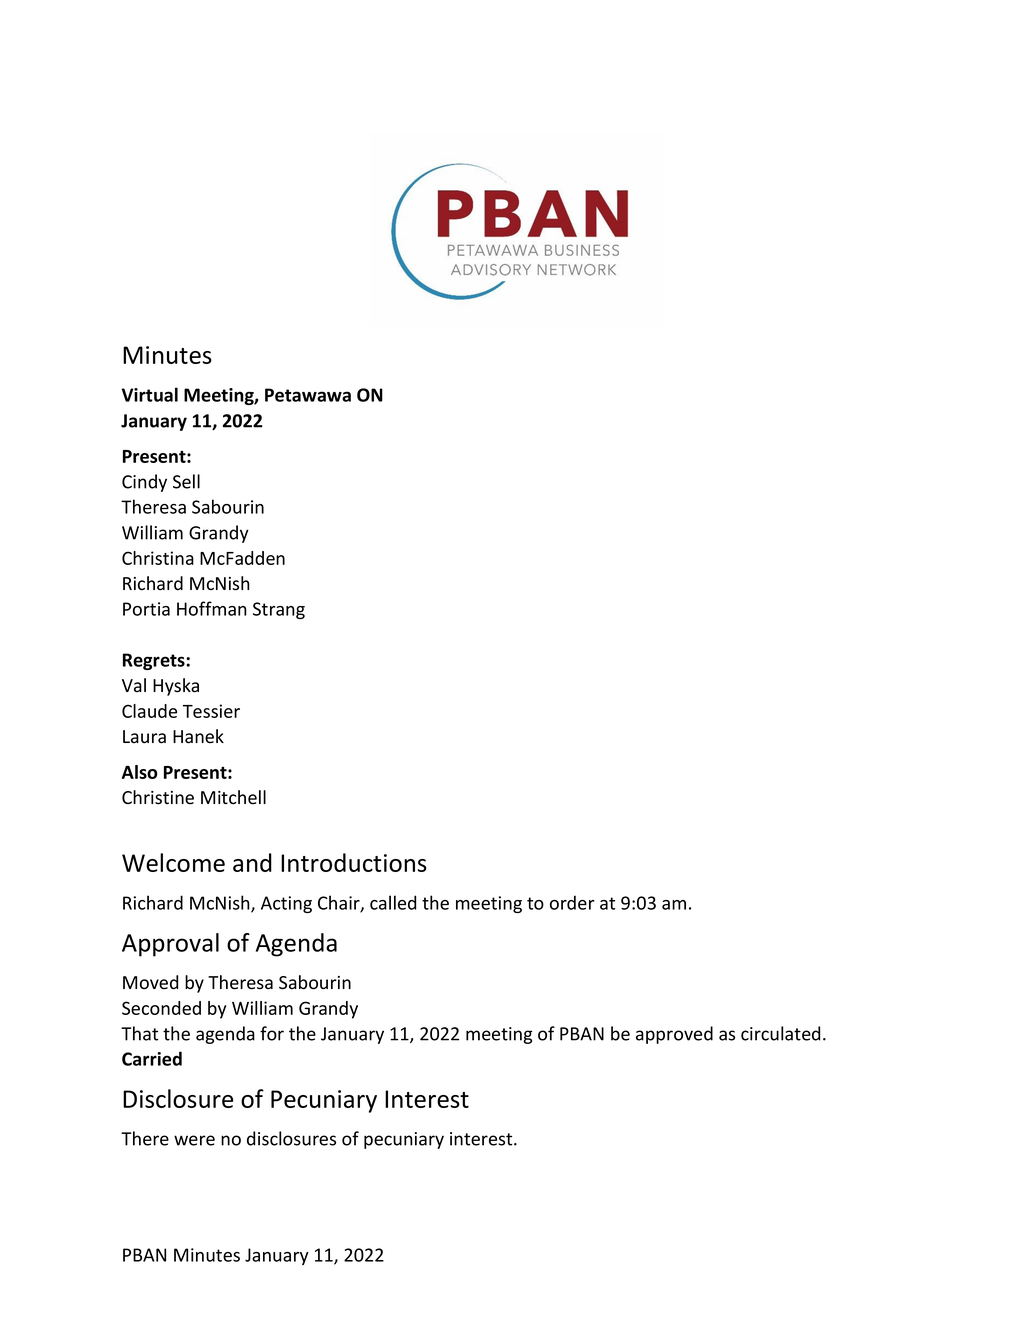  What do you see at coordinates (233, 797) in the document?
I see `Mitchell` at bounding box center [233, 797].
